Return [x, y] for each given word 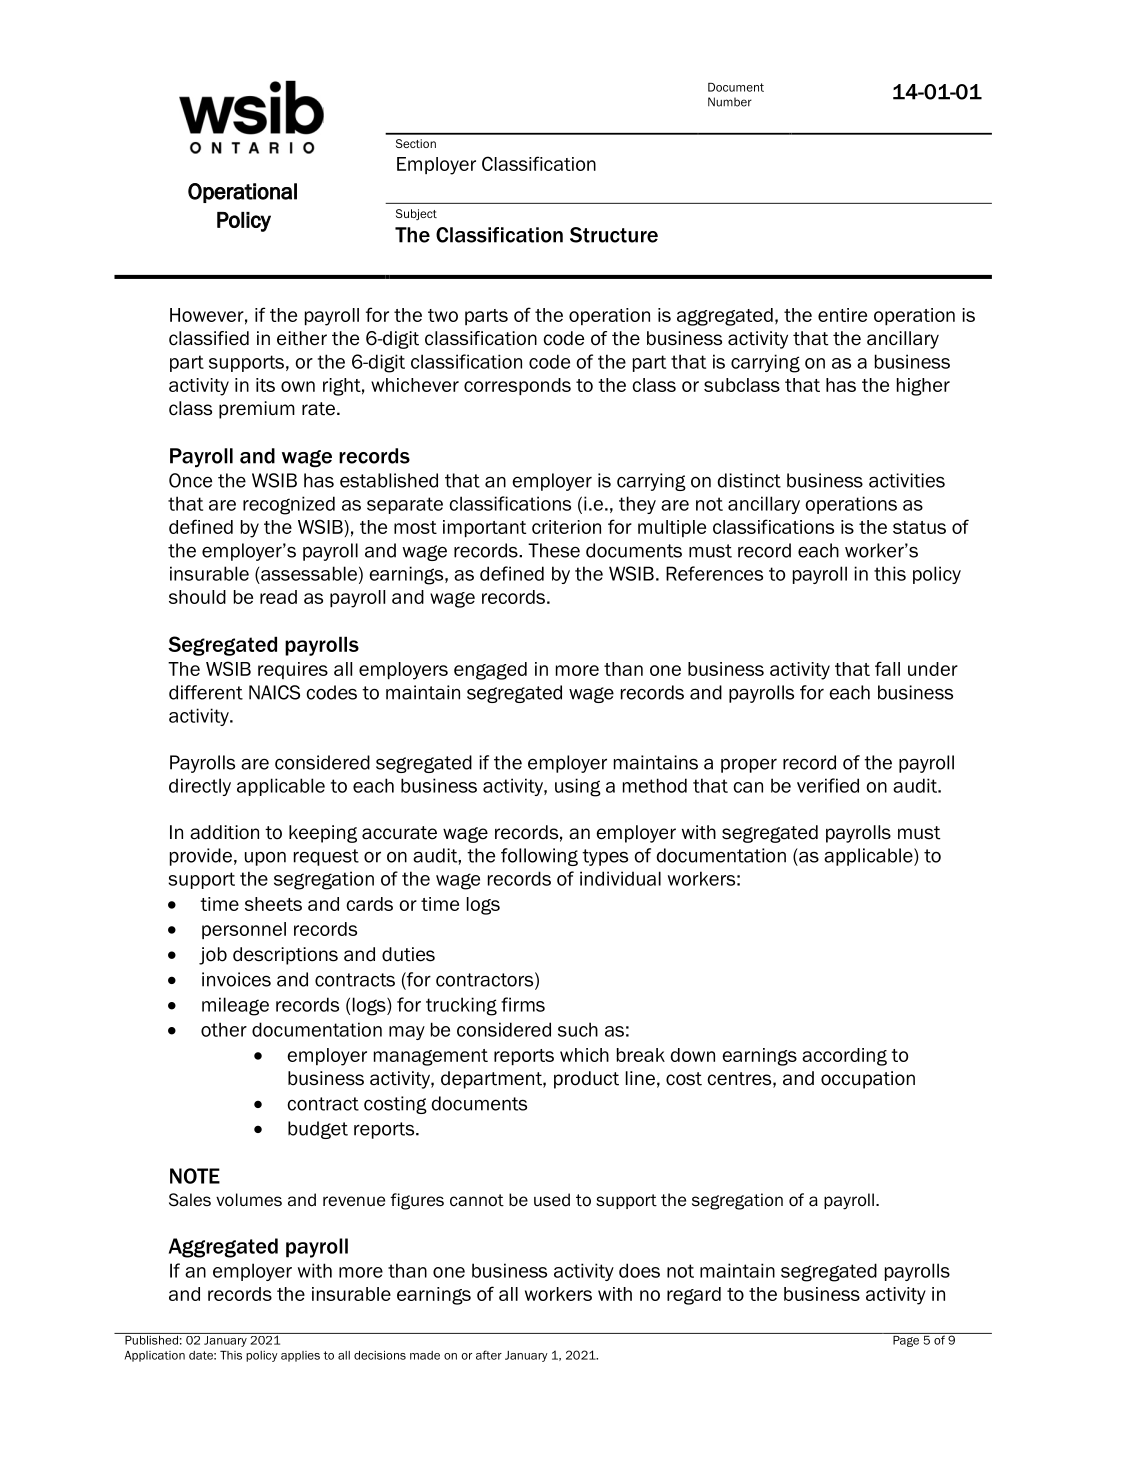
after [489, 1355]
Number [730, 102]
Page [906, 1340]
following [539, 857]
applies [300, 1356]
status [919, 527]
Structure [614, 235]
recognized [289, 505]
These [554, 550]
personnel [244, 930]
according [844, 1057]
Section [416, 143]
